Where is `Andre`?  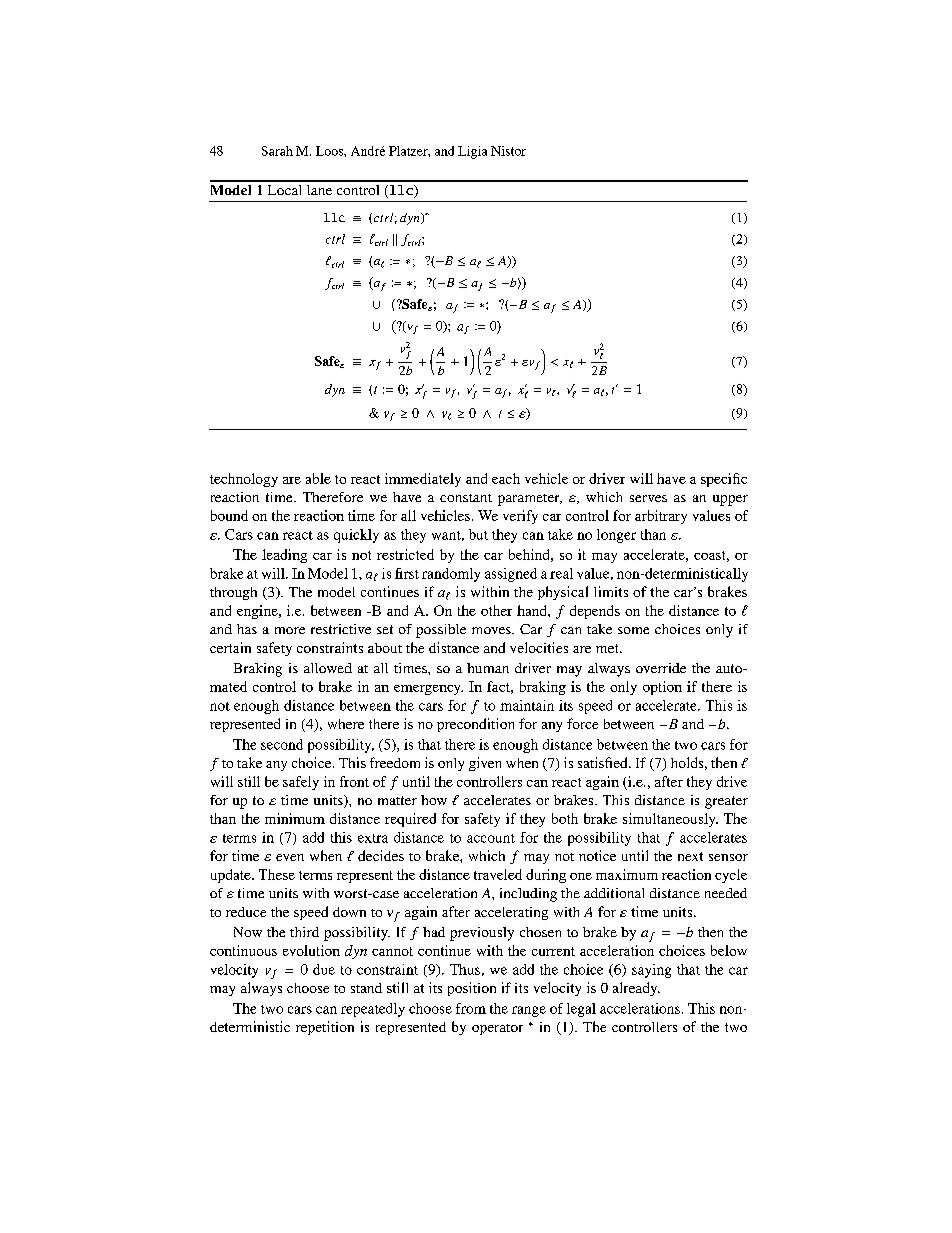 Andre is located at coordinates (368, 151).
